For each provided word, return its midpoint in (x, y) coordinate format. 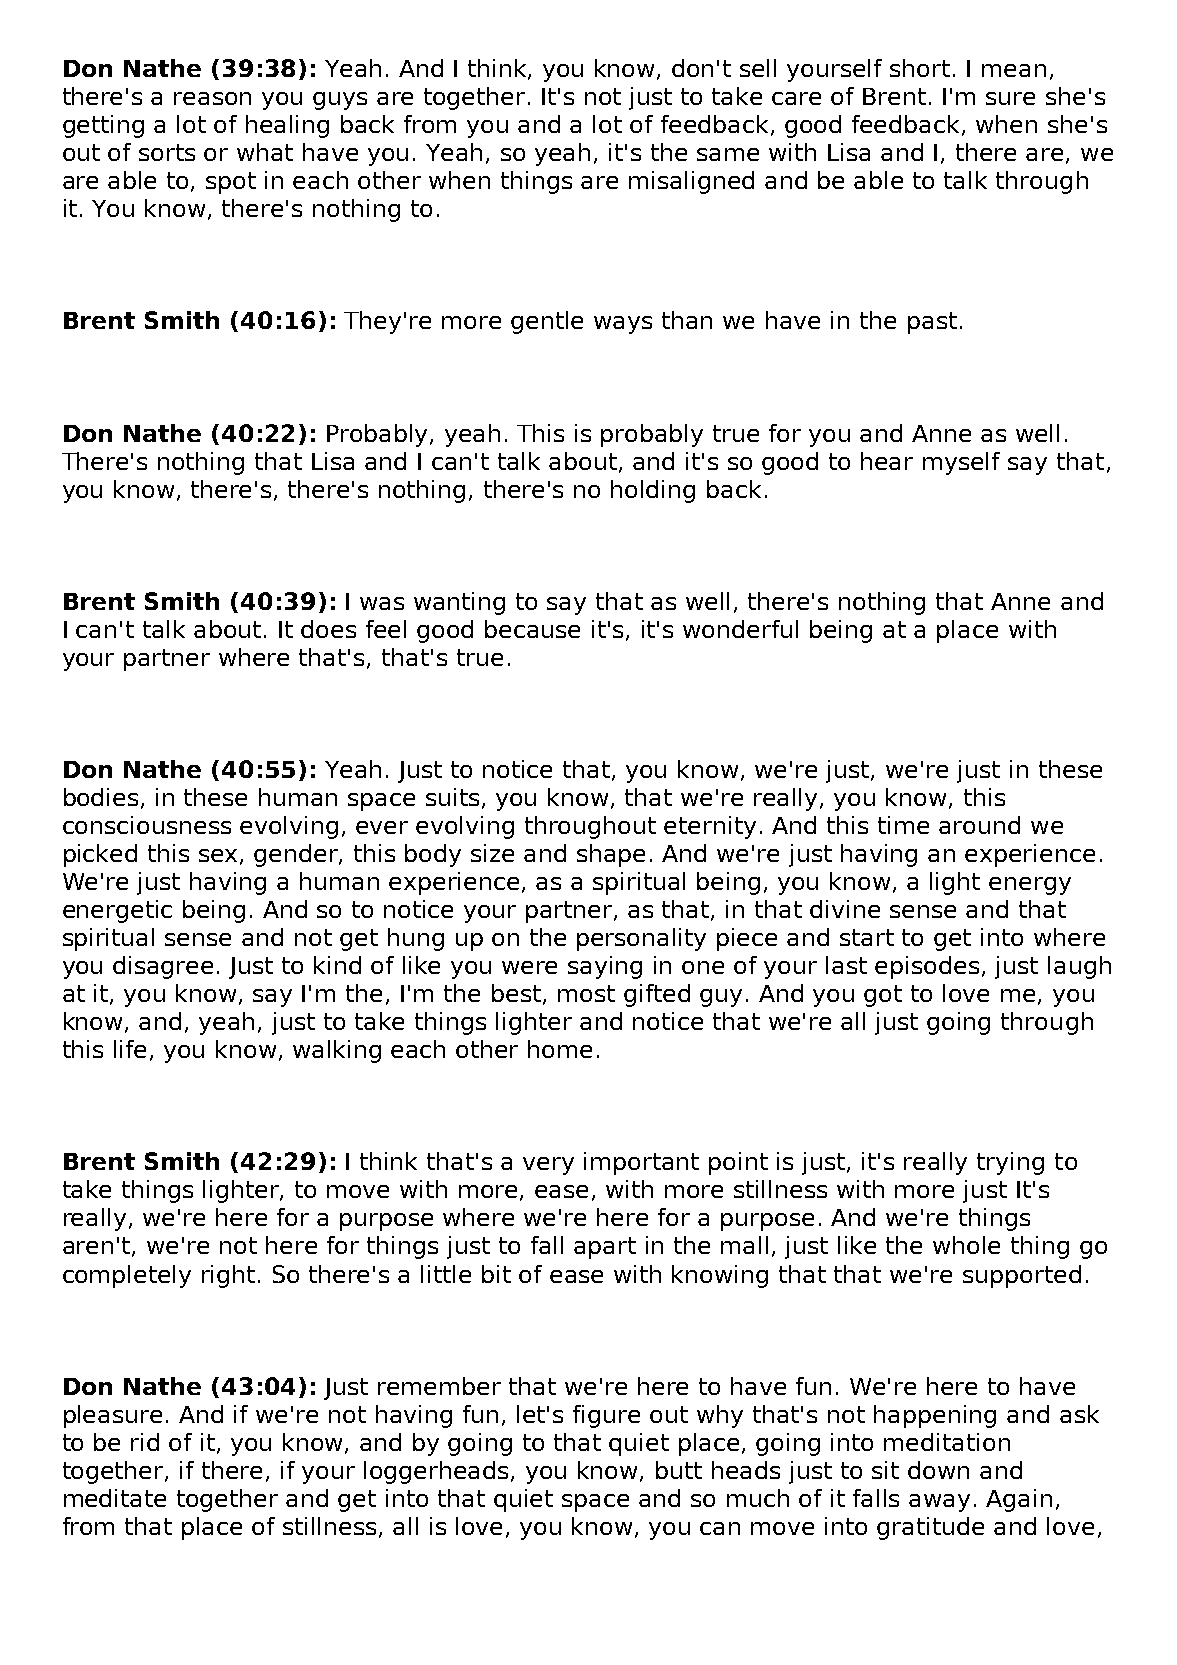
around (979, 825)
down (938, 1470)
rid (145, 1442)
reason (212, 98)
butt (679, 1470)
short (920, 68)
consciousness (147, 825)
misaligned (691, 182)
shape (611, 855)
